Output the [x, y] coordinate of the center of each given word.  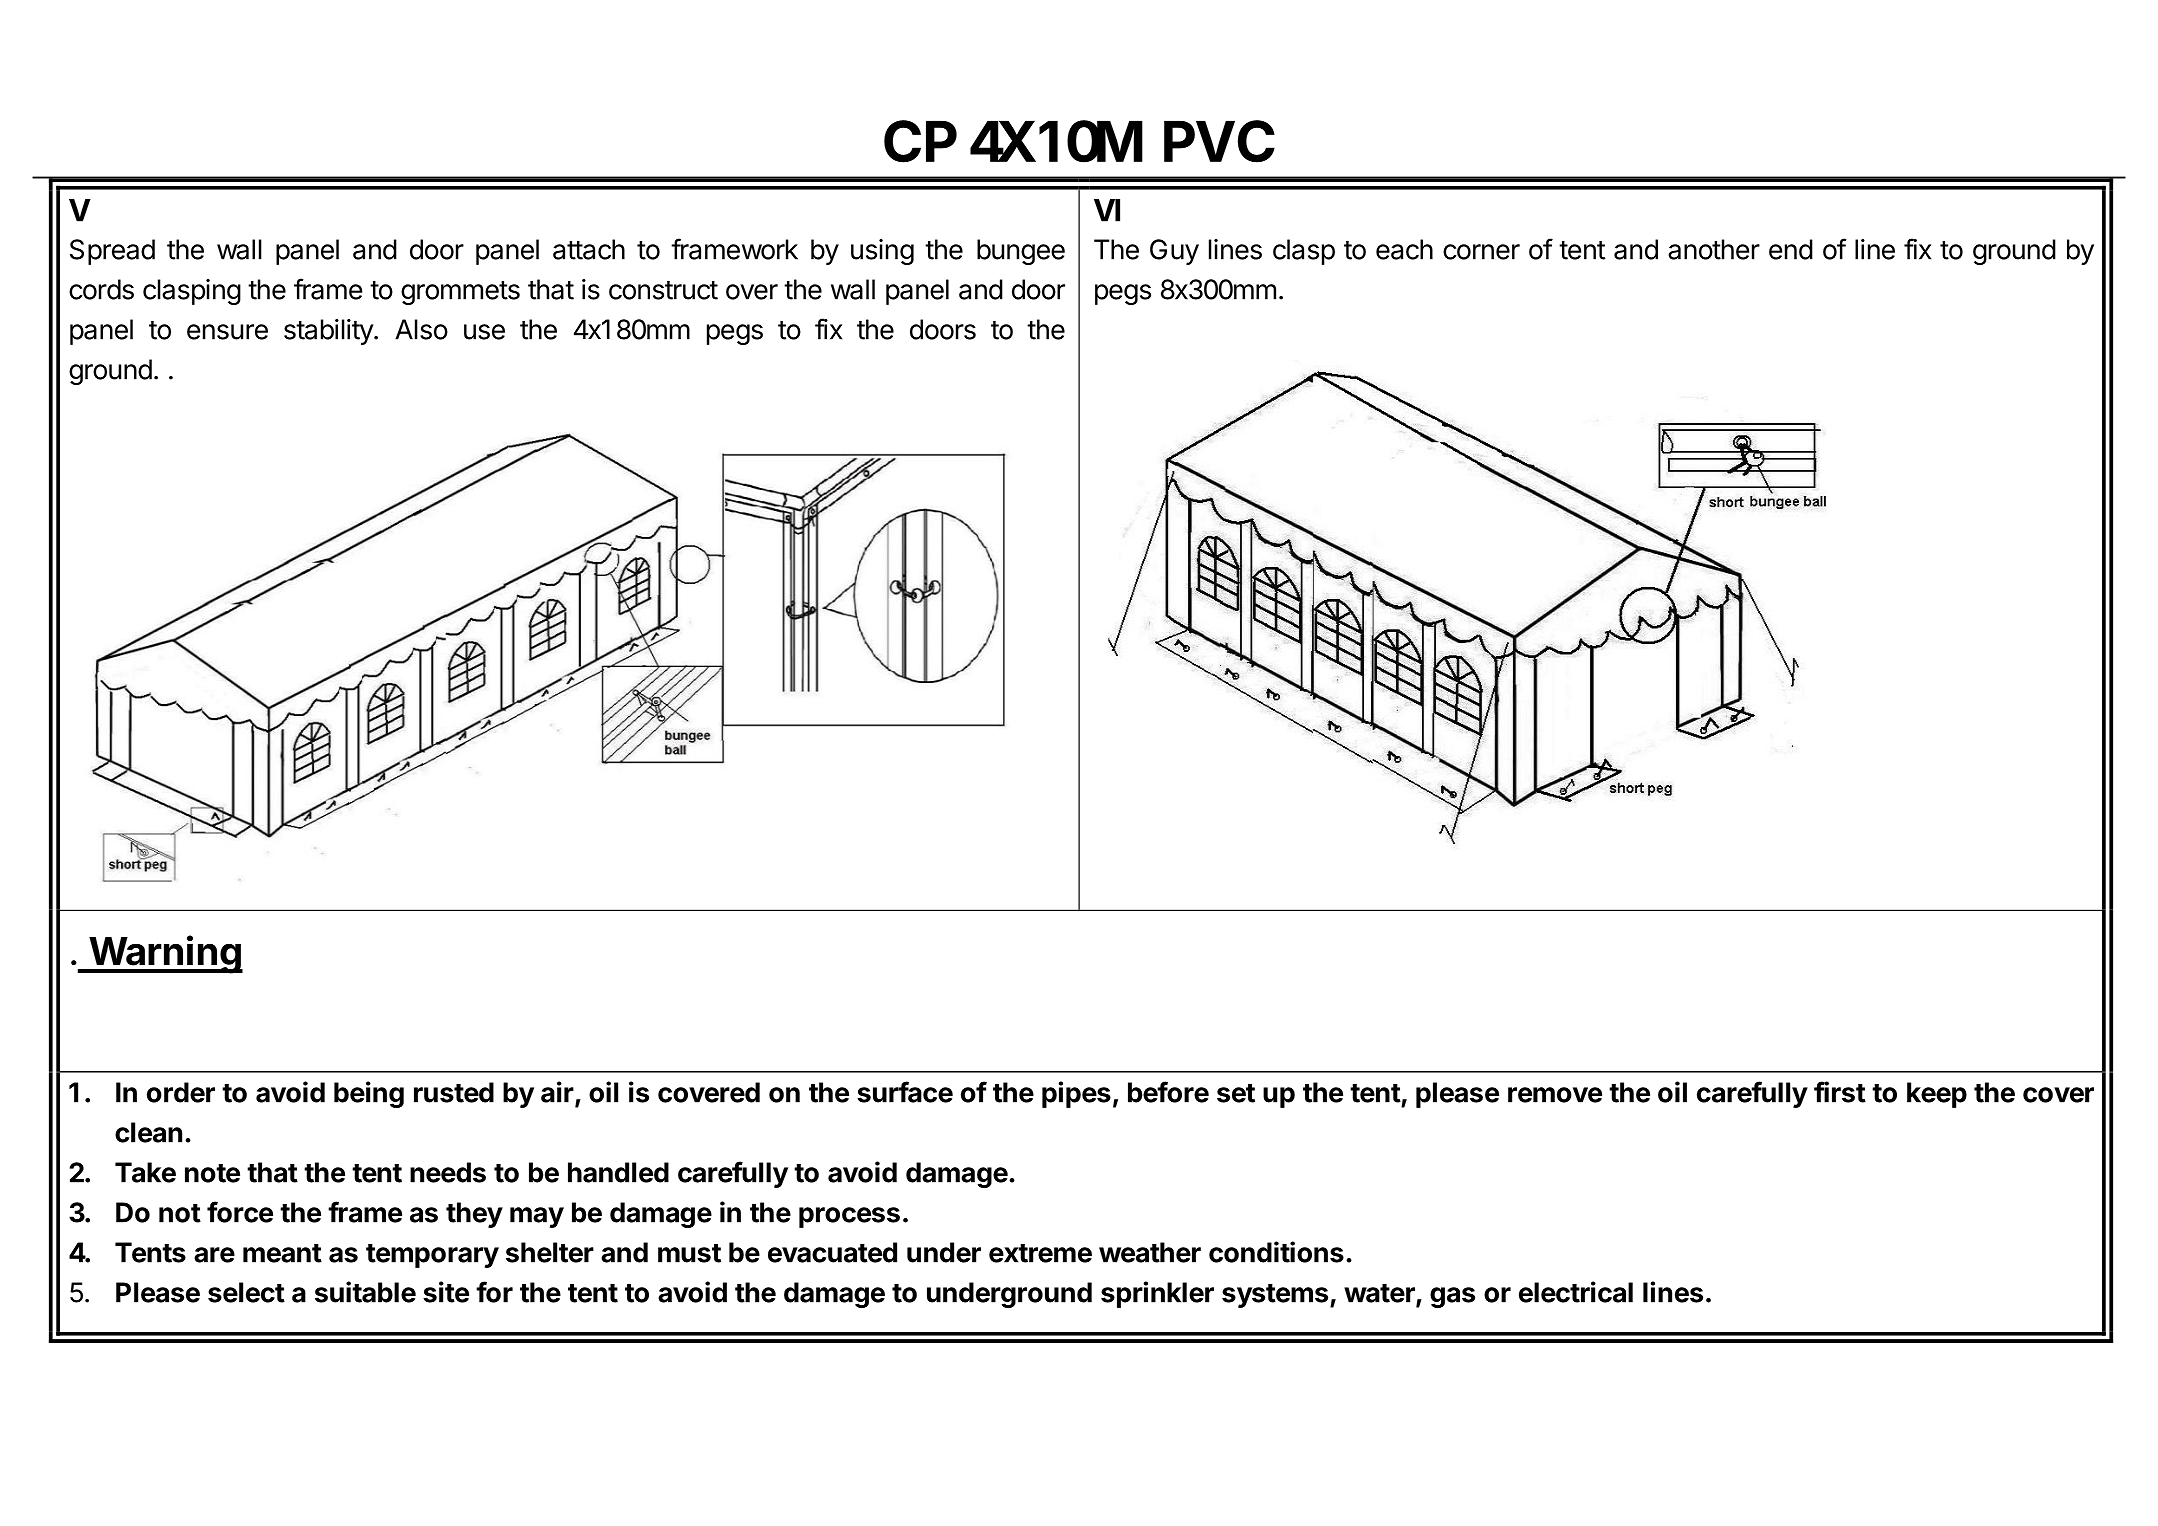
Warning [165, 954]
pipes [1076, 1094]
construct [663, 290]
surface [905, 1092]
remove [1555, 1095]
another [1714, 249]
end [1791, 249]
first [1840, 1092]
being [369, 1094]
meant [282, 1253]
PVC [1219, 141]
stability [329, 332]
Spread [112, 252]
